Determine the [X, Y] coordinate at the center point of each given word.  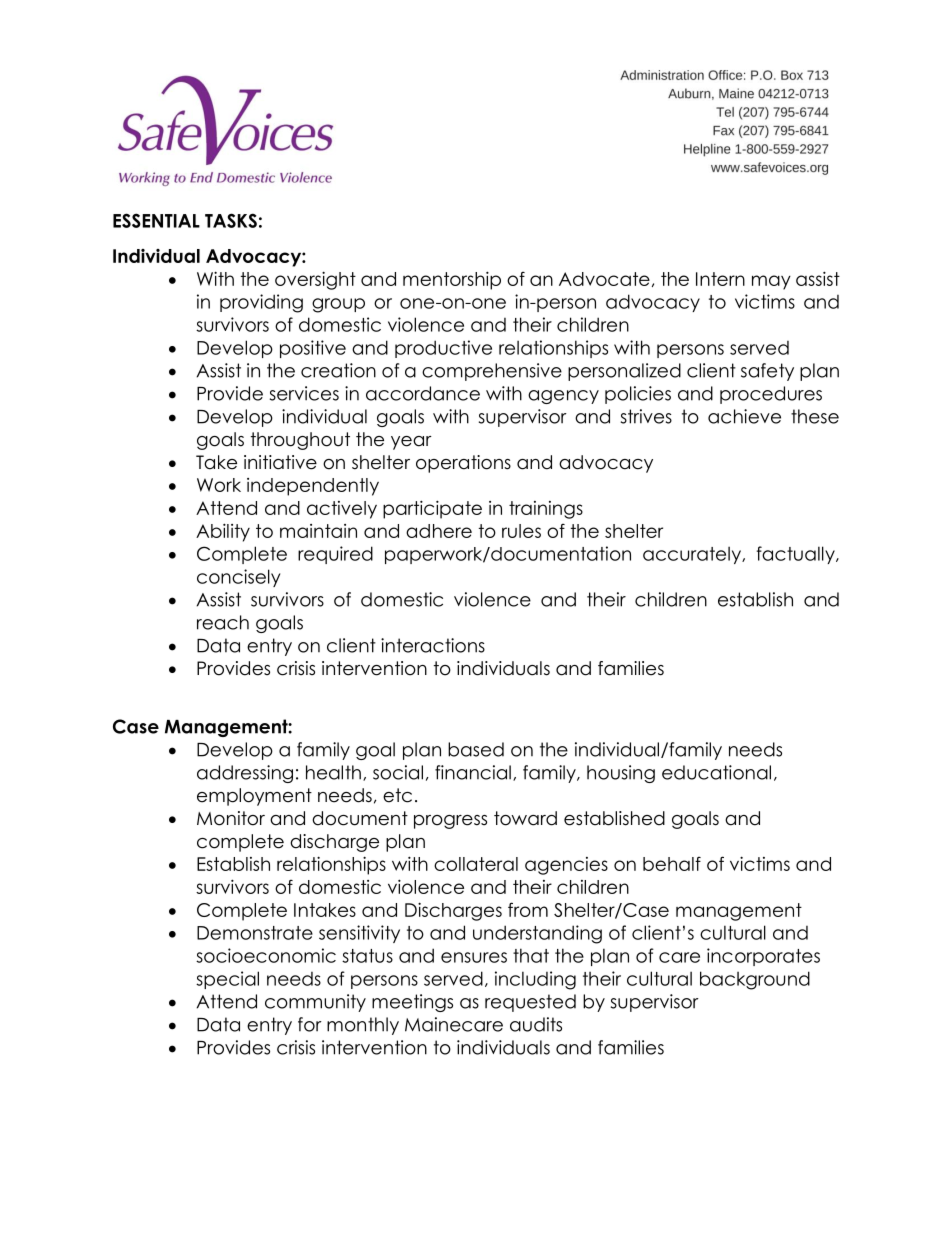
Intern [720, 279]
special [227, 980]
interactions [433, 645]
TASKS [231, 220]
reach [223, 622]
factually [797, 555]
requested [530, 1003]
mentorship [452, 280]
